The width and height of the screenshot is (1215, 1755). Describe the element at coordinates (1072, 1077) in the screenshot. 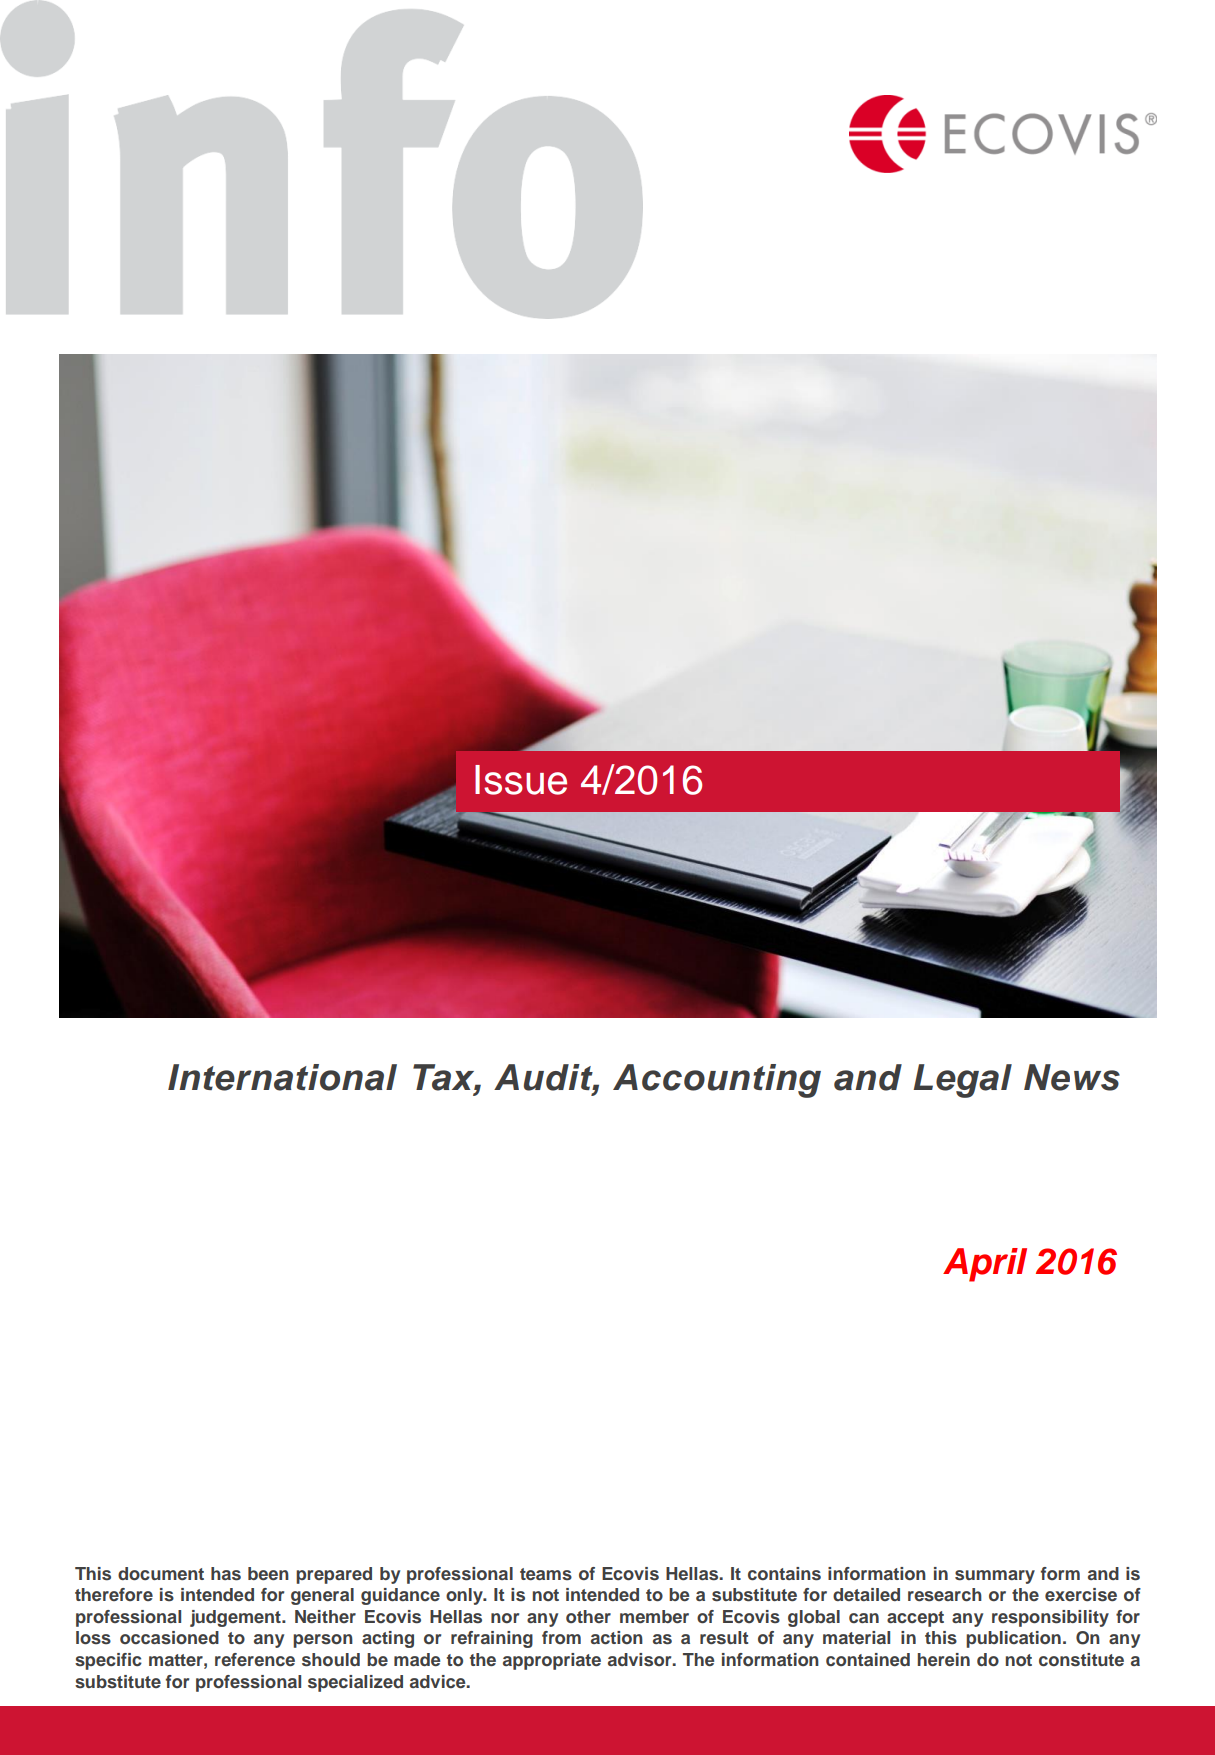

I see `News` at that location.
